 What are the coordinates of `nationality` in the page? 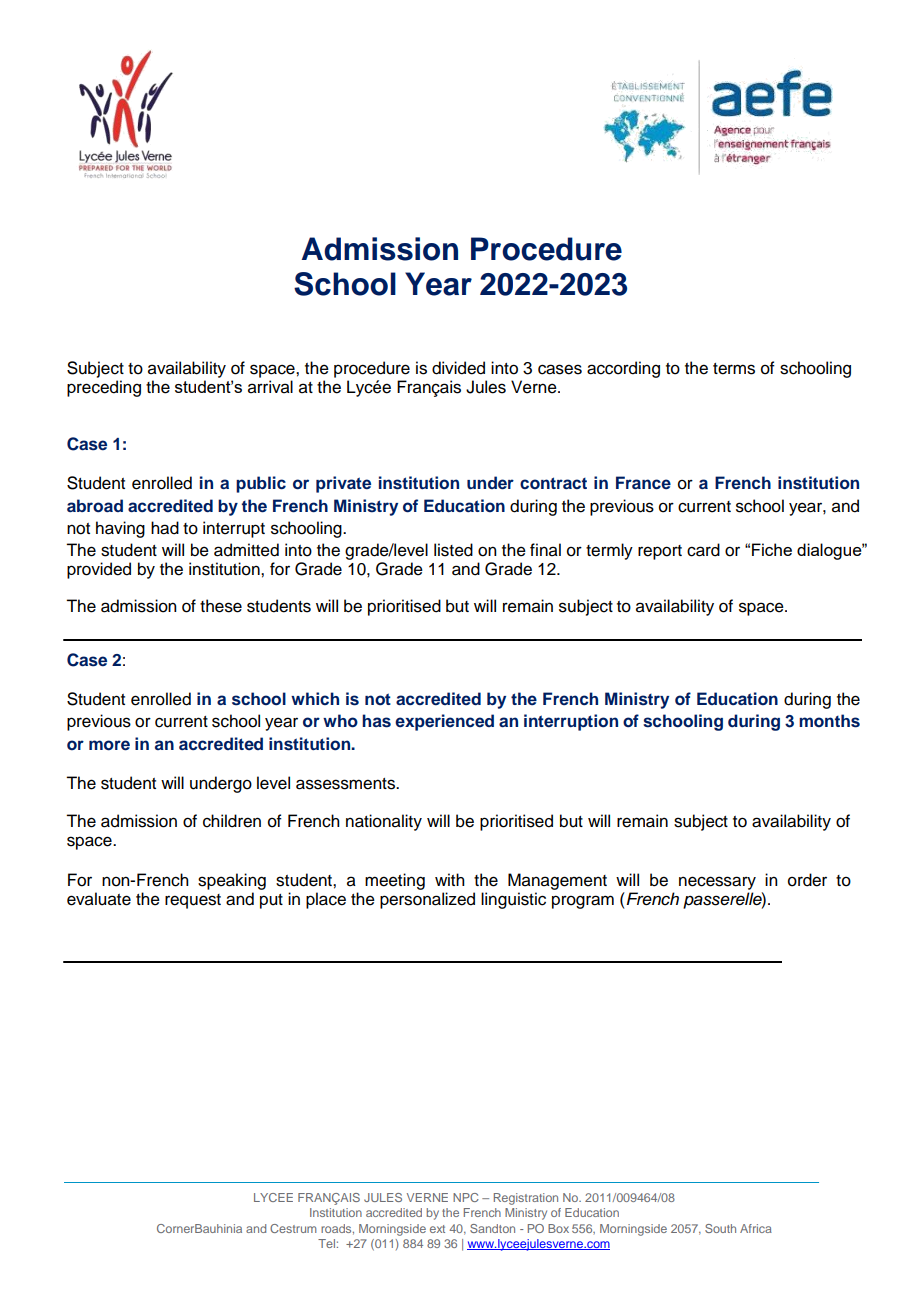 It's located at (384, 822).
